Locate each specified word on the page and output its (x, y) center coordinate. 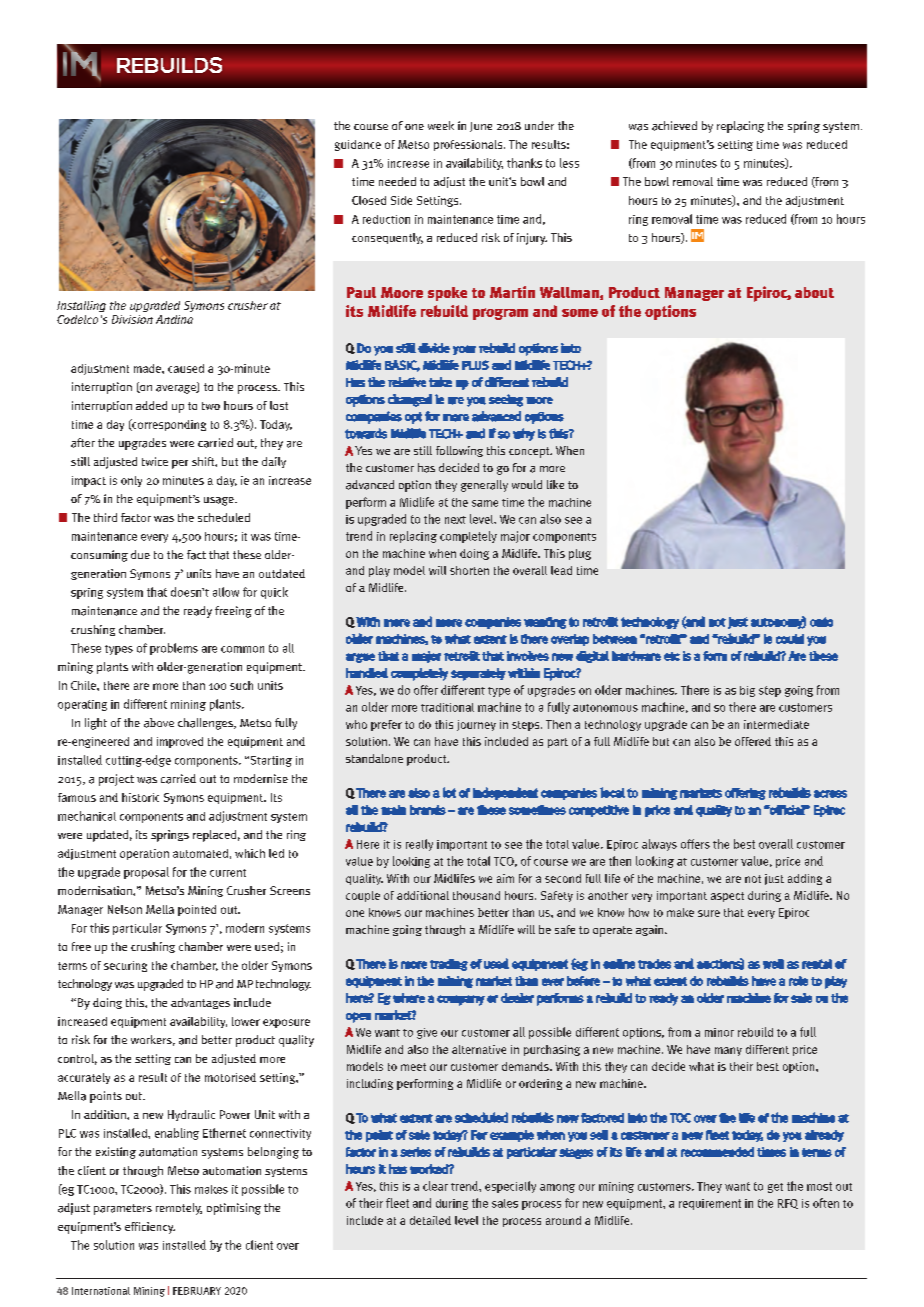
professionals (469, 145)
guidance (358, 145)
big (747, 691)
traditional (447, 707)
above (159, 723)
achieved (674, 126)
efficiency (150, 1228)
